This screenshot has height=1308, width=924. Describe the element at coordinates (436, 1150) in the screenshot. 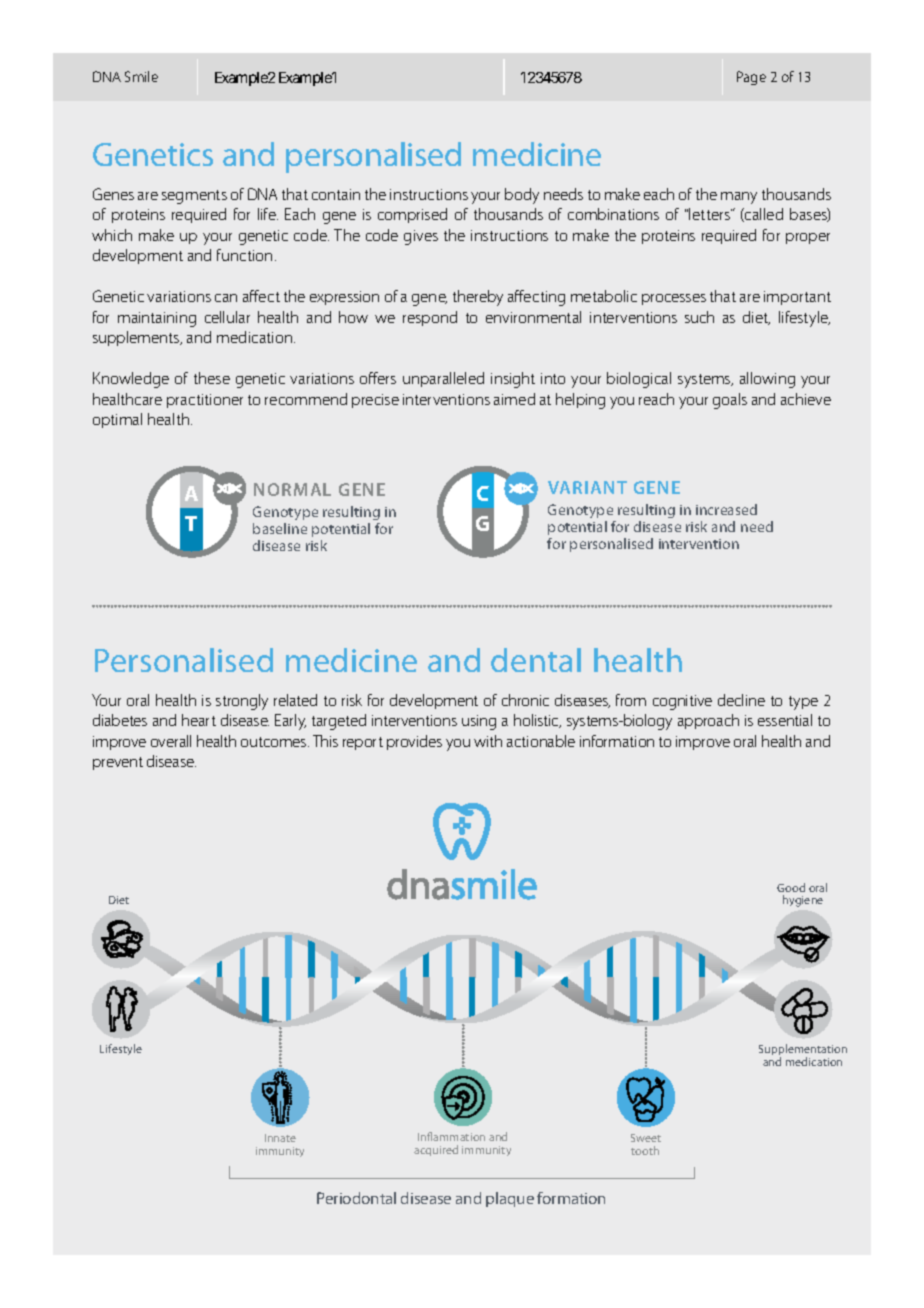

I see `acquired` at that location.
